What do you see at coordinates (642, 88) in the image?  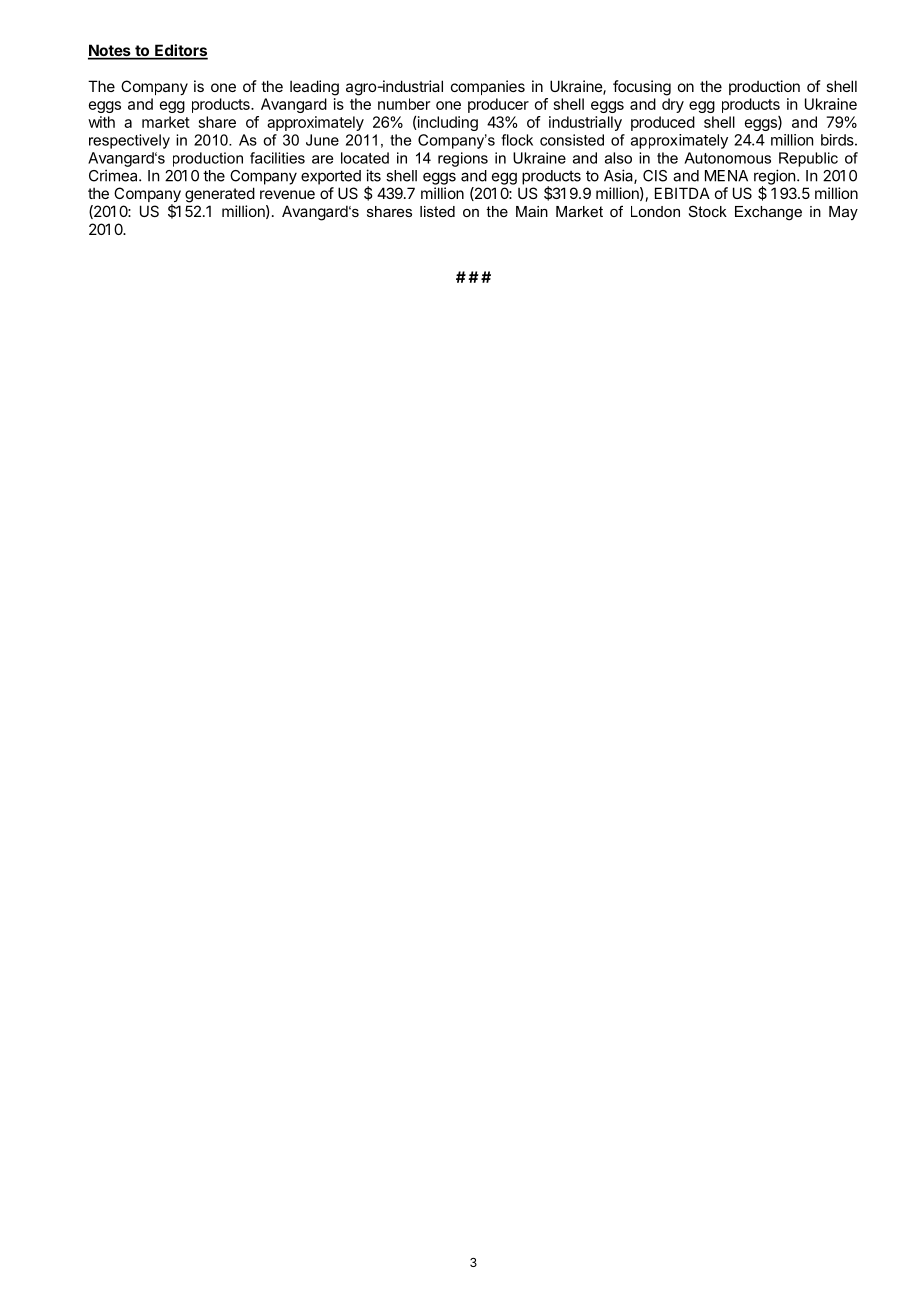 I see `focusing` at bounding box center [642, 88].
